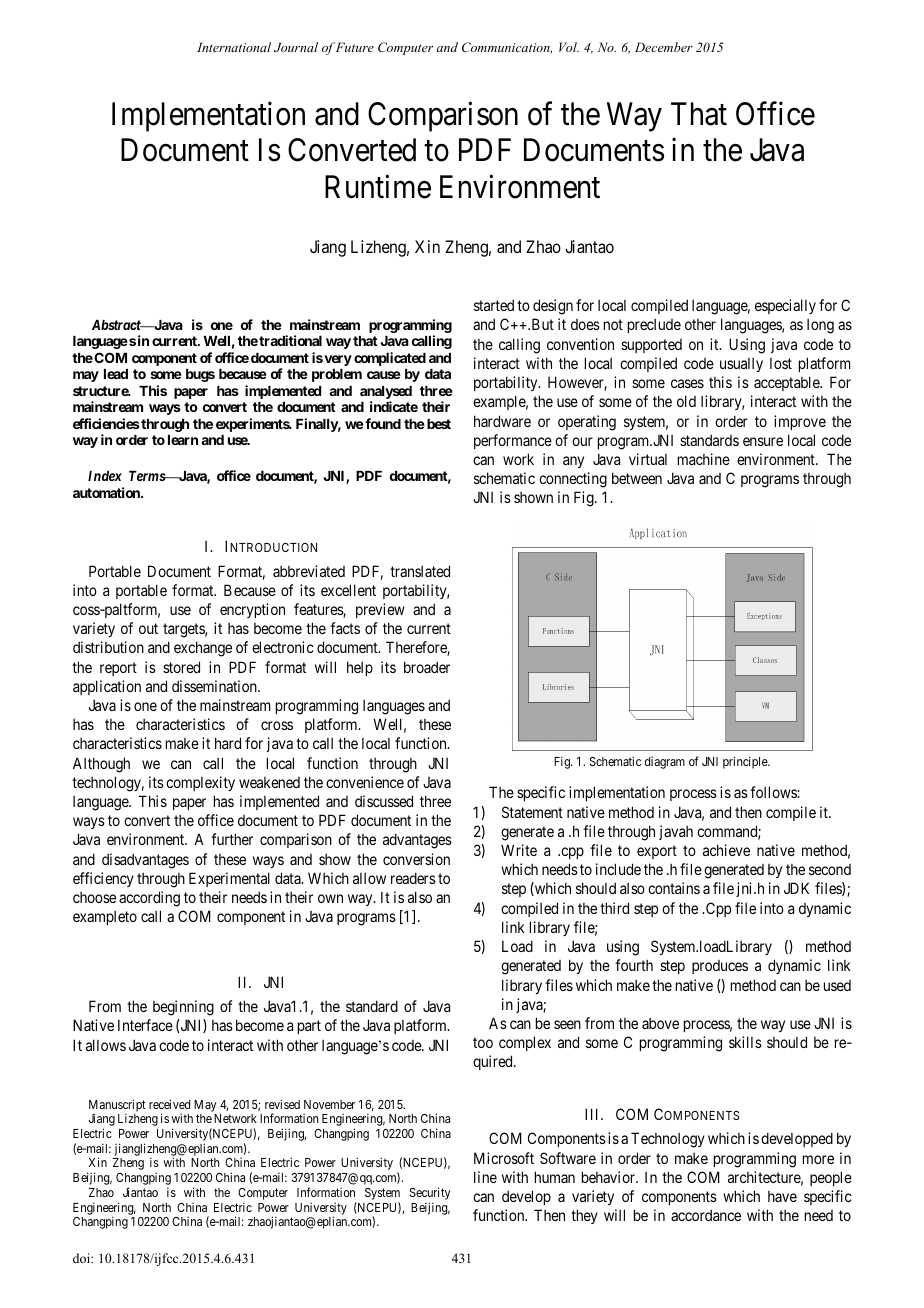 Image resolution: width=924 pixels, height=1308 pixels. What do you see at coordinates (664, 47) in the page?
I see `December` at bounding box center [664, 47].
